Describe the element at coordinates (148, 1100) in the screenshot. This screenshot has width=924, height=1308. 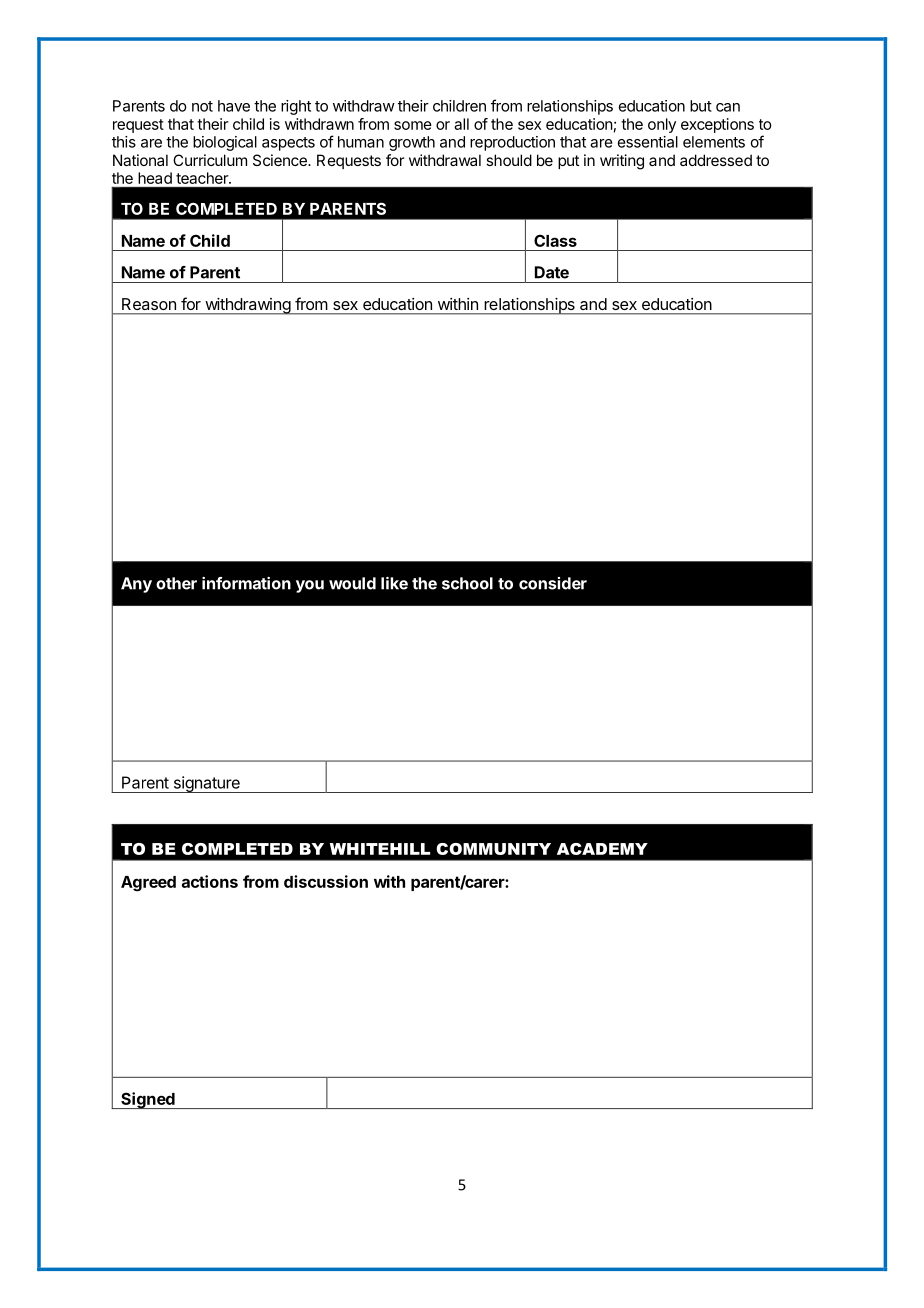
I see `Signed` at that location.
